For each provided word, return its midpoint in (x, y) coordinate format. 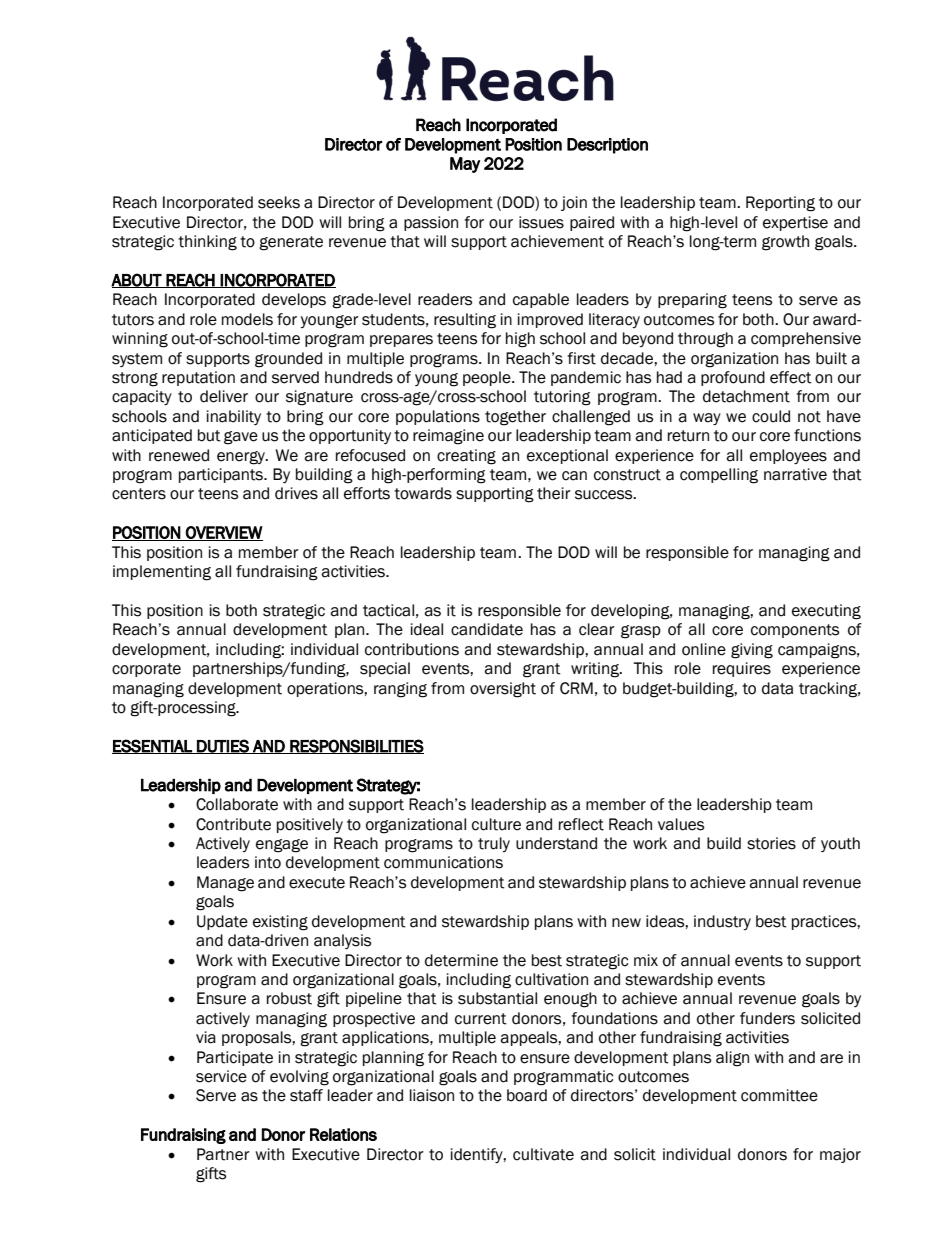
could (771, 416)
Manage (225, 884)
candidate (487, 629)
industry (722, 922)
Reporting (780, 204)
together (515, 418)
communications (443, 862)
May (465, 165)
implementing (162, 573)
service (221, 1076)
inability (234, 417)
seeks (279, 202)
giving (752, 651)
